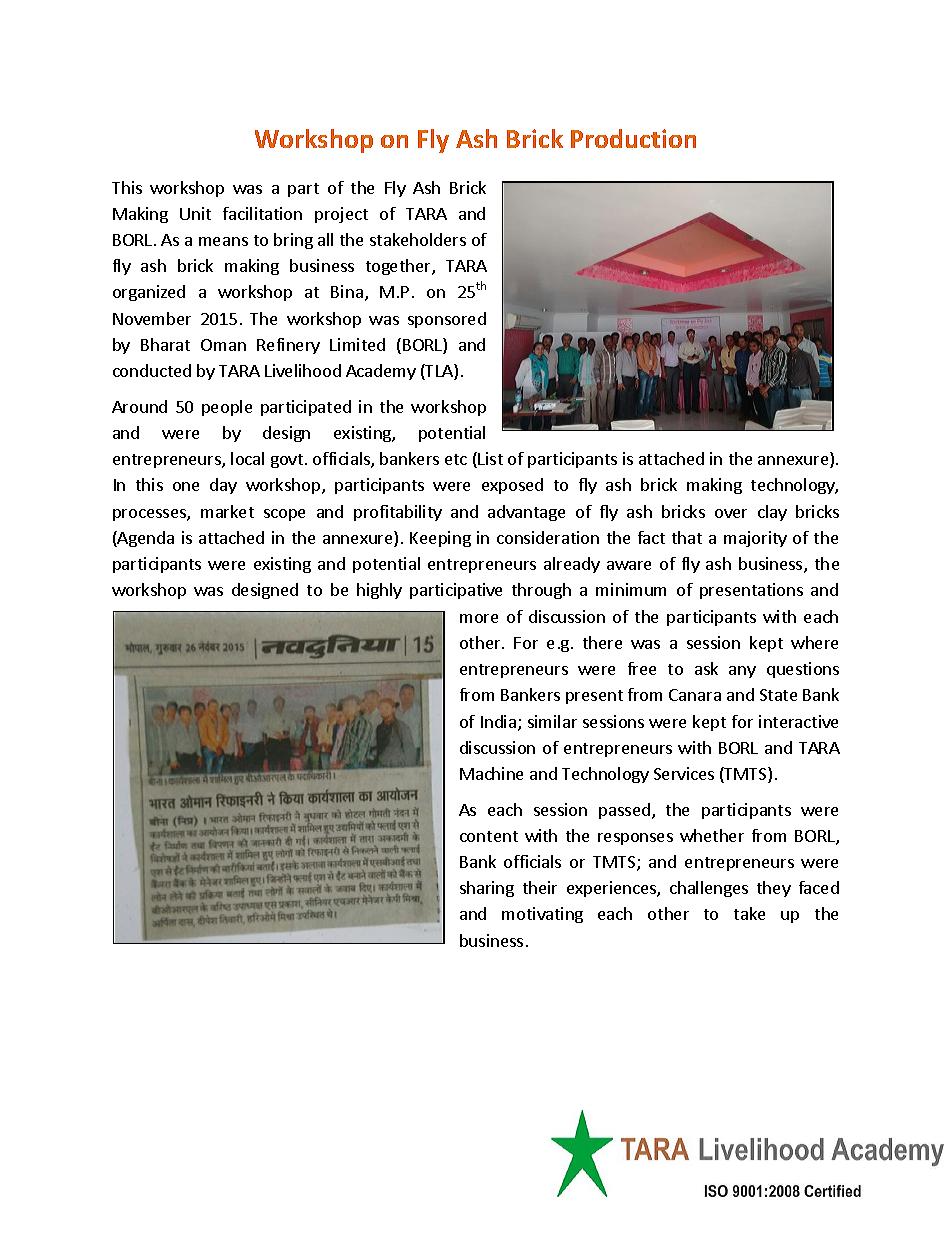 The height and width of the screenshot is (1233, 952). Describe the element at coordinates (223, 345) in the screenshot. I see `Oman` at that location.
